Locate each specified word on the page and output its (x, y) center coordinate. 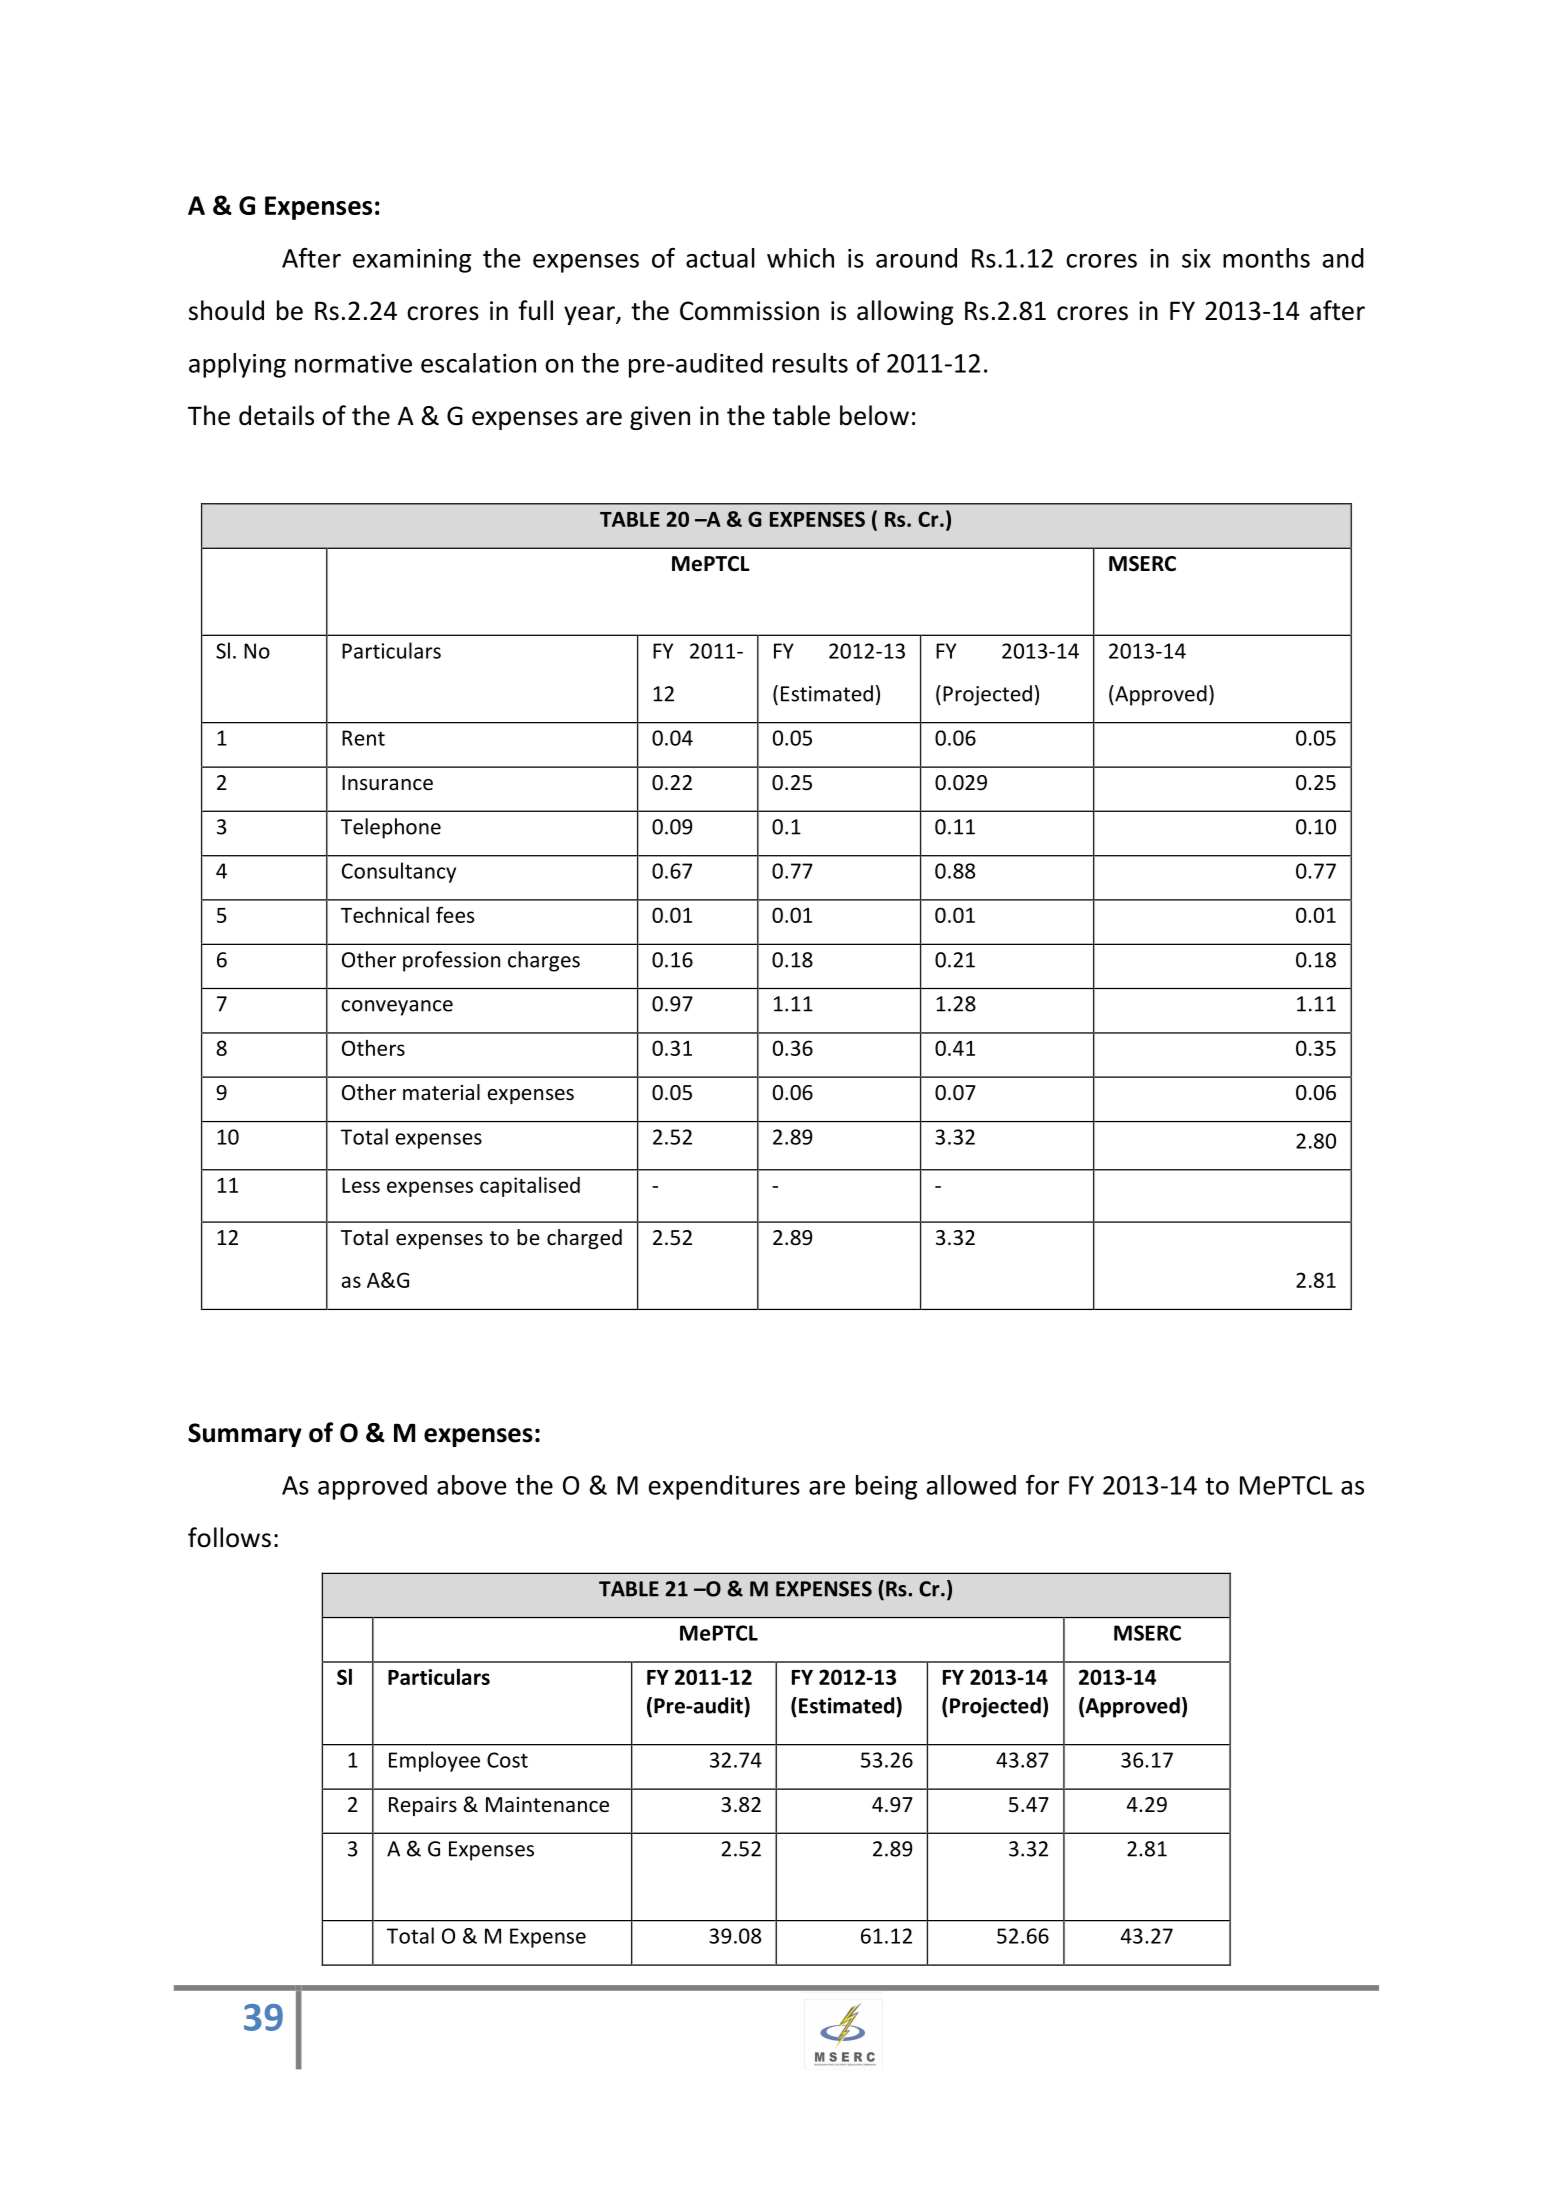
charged (584, 1239)
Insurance (387, 783)
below (874, 415)
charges (544, 961)
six (1196, 258)
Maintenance (547, 1805)
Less (361, 1185)
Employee (434, 1761)
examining (412, 261)
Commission (749, 311)
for (1042, 1485)
